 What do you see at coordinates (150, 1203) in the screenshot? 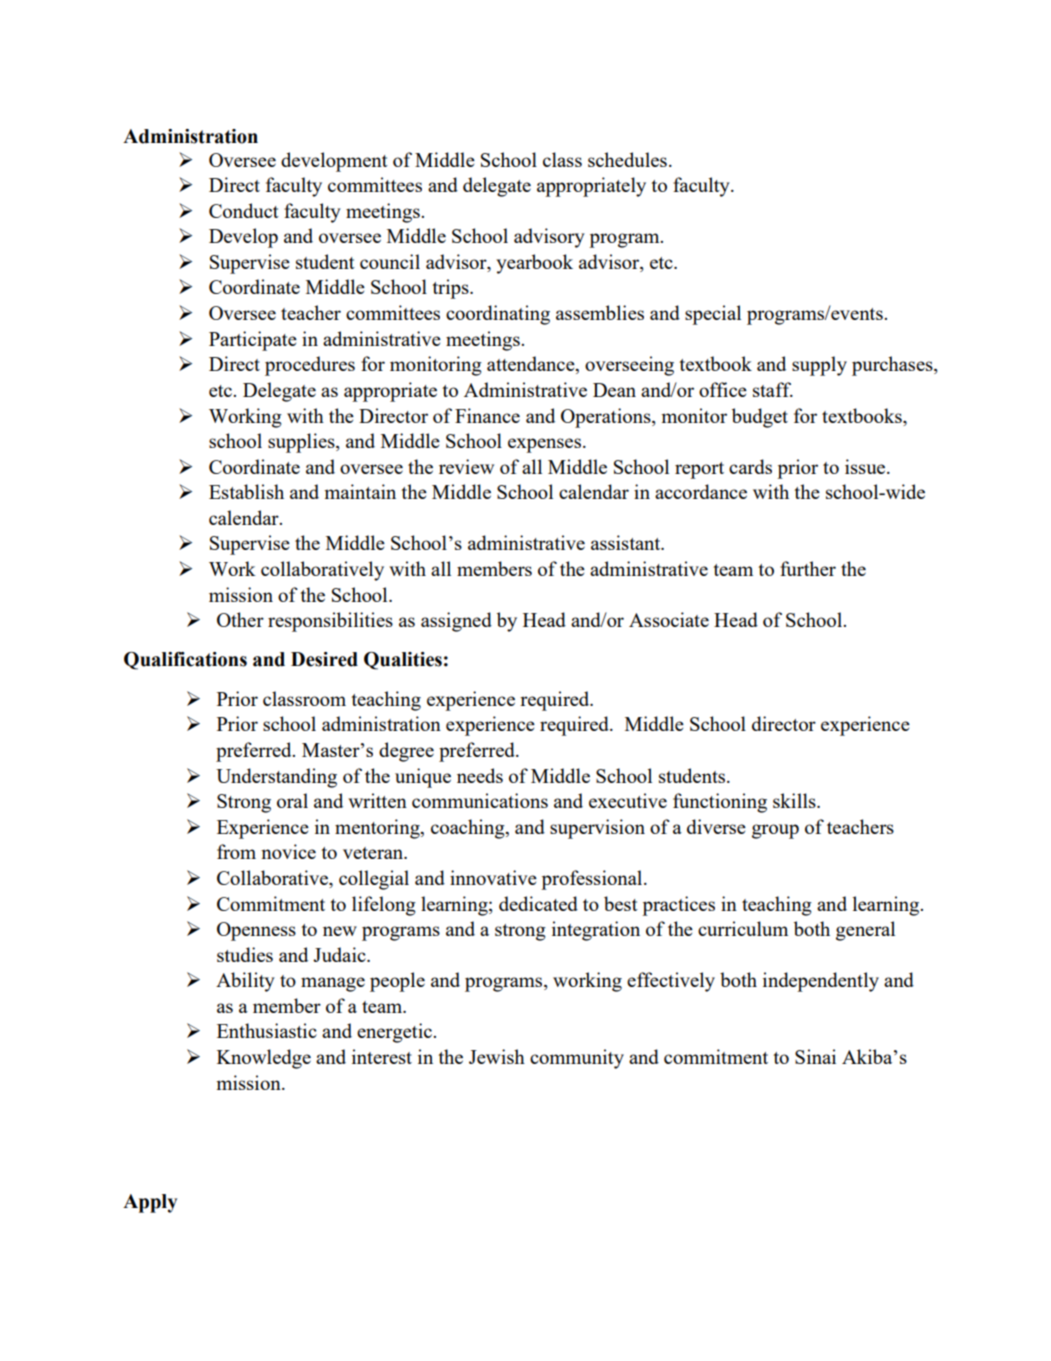
I see `Apply` at bounding box center [150, 1203].
